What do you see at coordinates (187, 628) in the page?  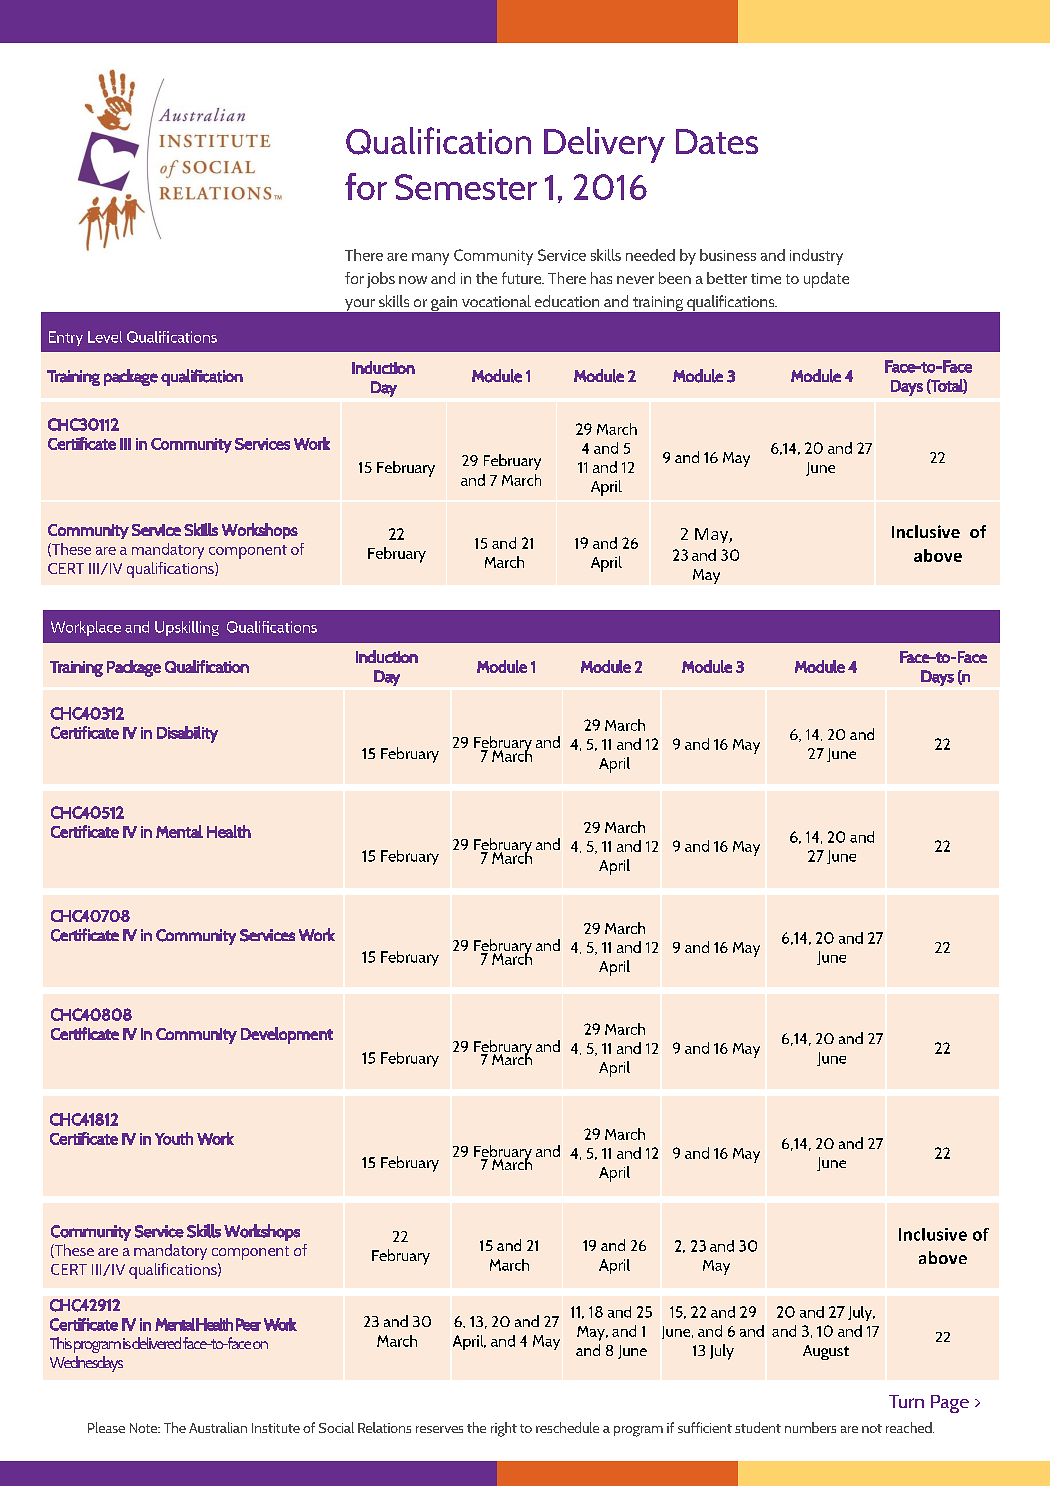 I see `Upskilling` at bounding box center [187, 628].
